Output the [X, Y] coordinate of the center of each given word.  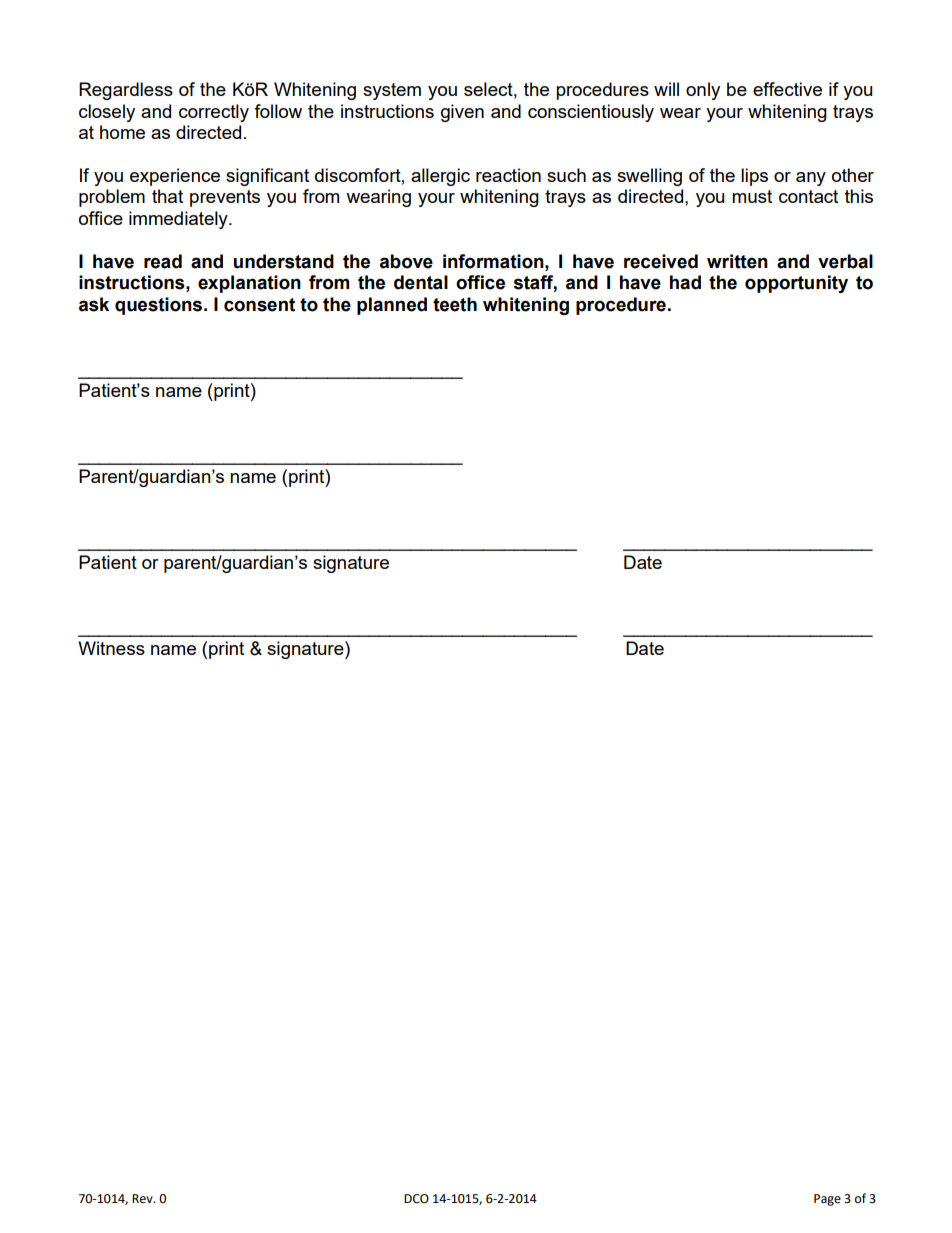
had [685, 282]
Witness [111, 648]
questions [160, 306]
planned [392, 306]
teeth [455, 304]
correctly [214, 113]
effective [787, 89]
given [462, 113]
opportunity [796, 284]
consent [259, 305]
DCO [416, 1199]
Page [827, 1200]
